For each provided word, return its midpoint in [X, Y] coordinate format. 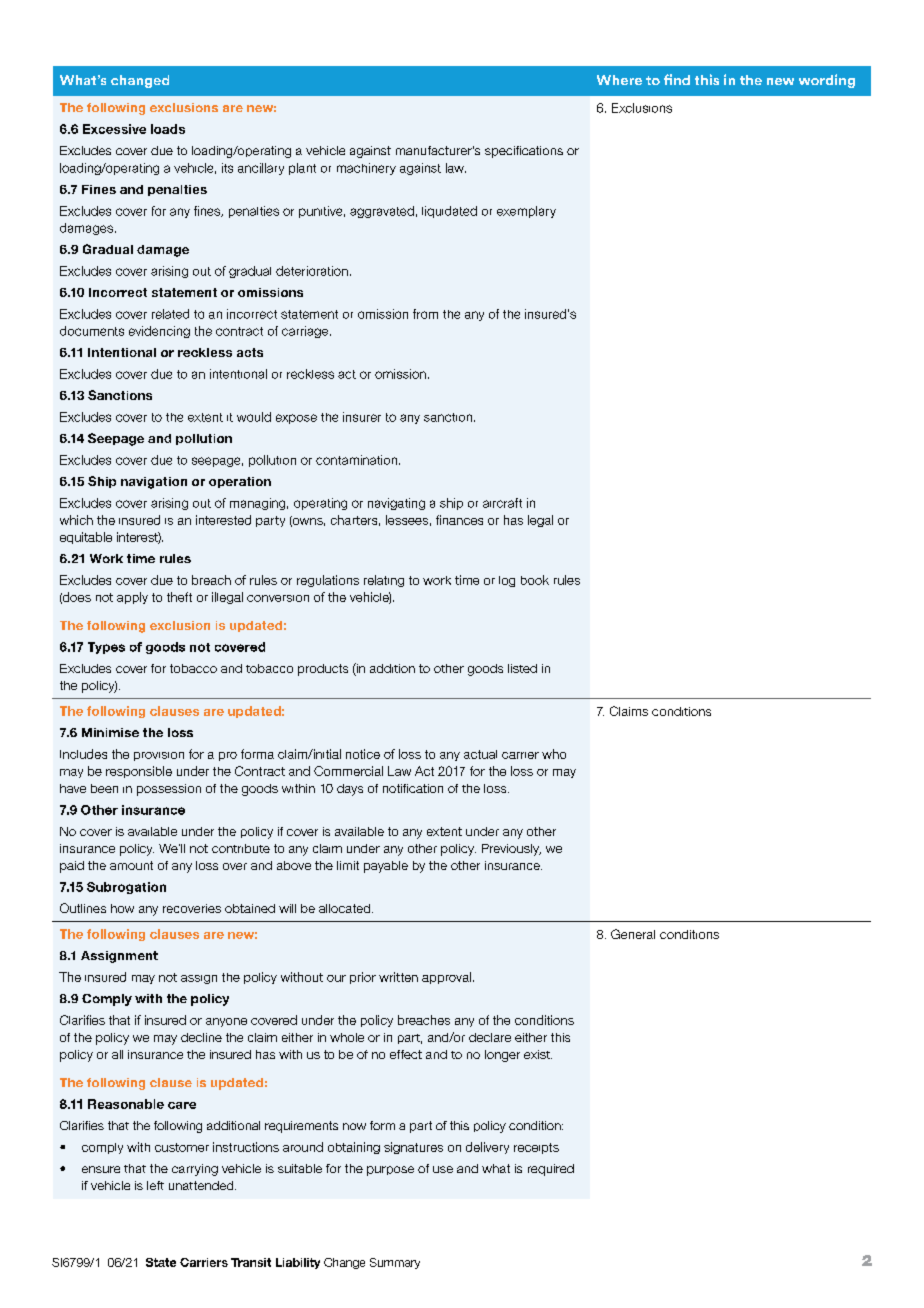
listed [522, 668]
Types [106, 648]
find [677, 79]
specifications [524, 152]
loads [168, 129]
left [155, 1185]
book [535, 580]
